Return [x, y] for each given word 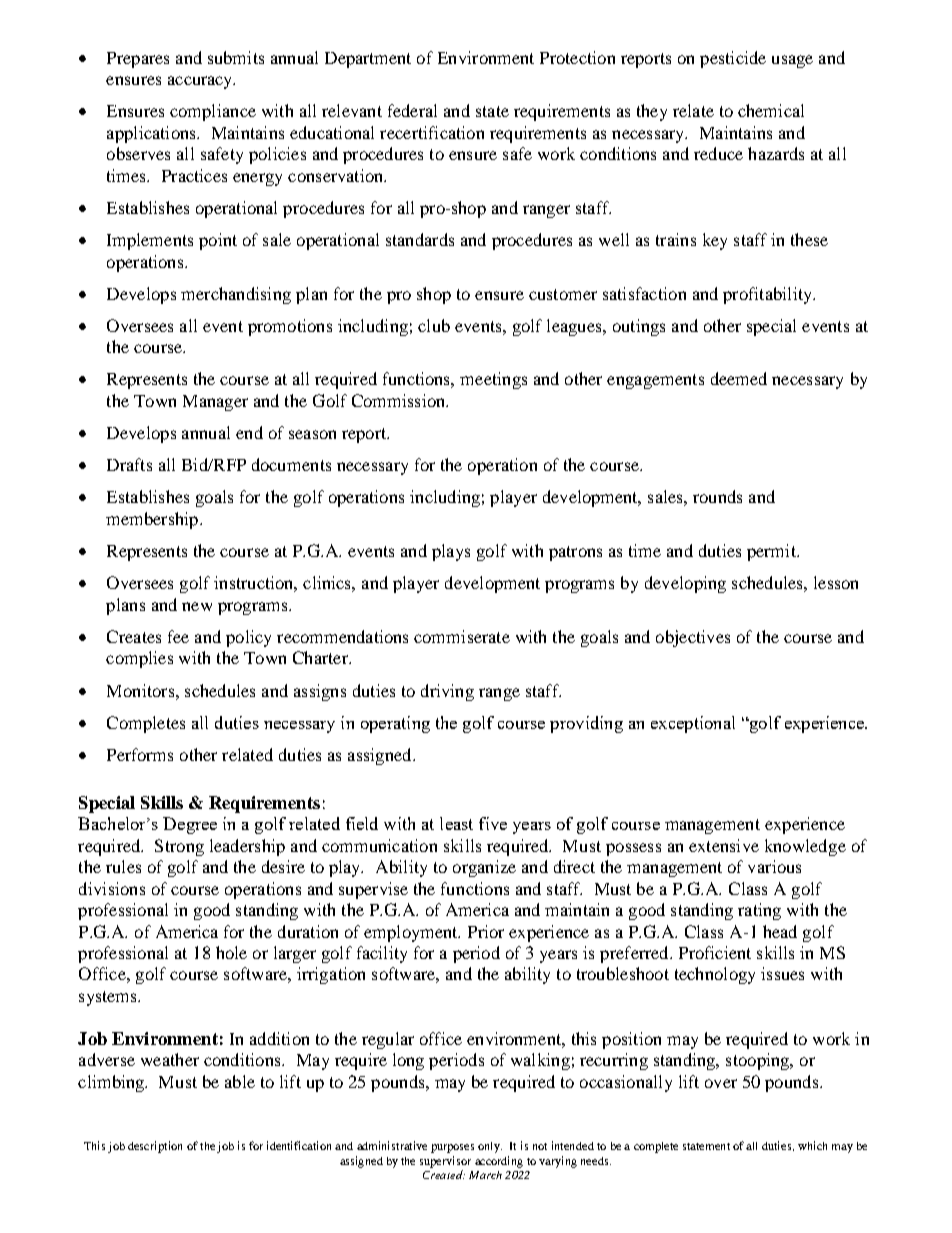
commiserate [462, 636]
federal [412, 110]
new [197, 606]
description [155, 1147]
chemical [771, 110]
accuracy [201, 82]
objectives [693, 638]
